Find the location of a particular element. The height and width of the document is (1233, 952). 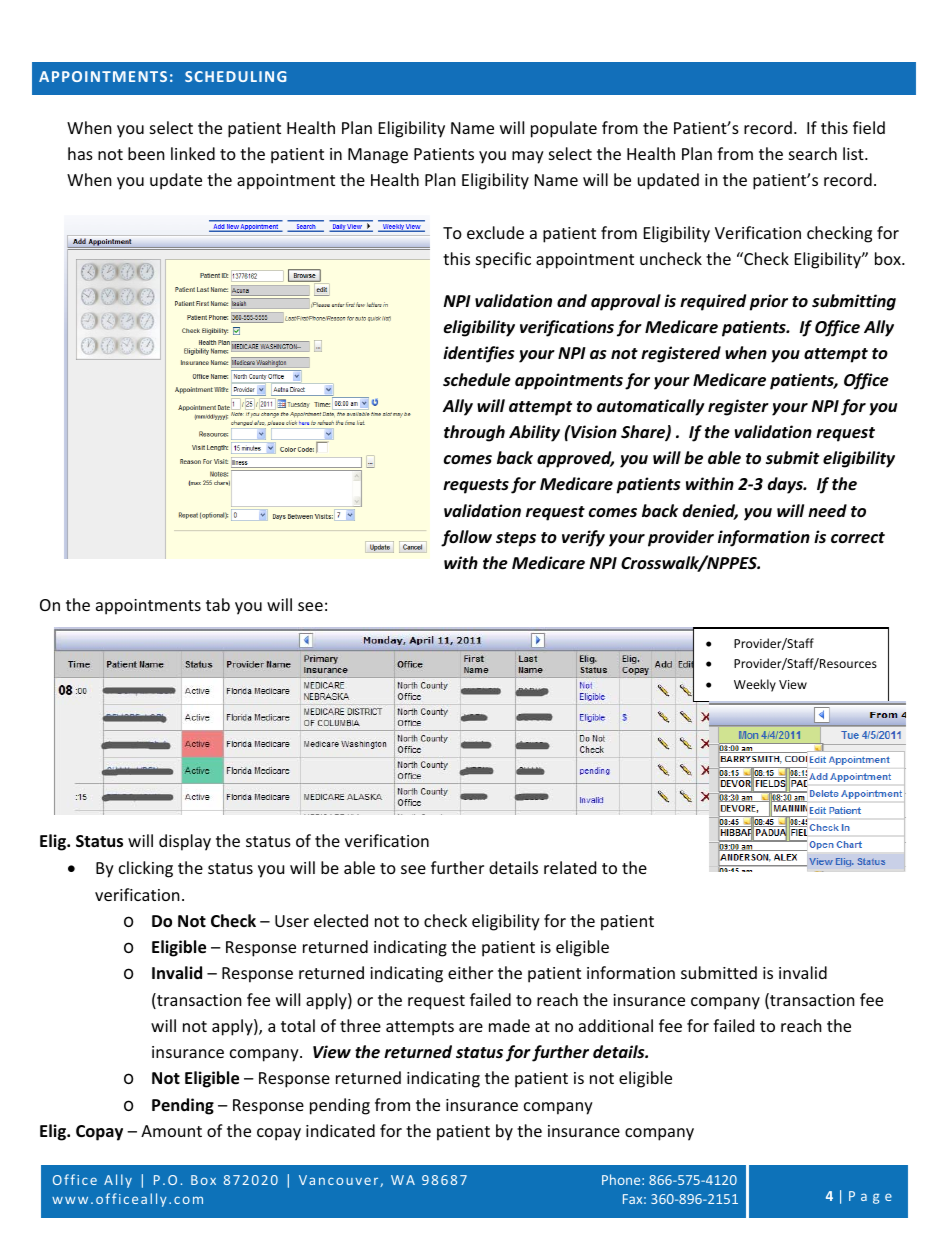

search is located at coordinates (813, 153).
